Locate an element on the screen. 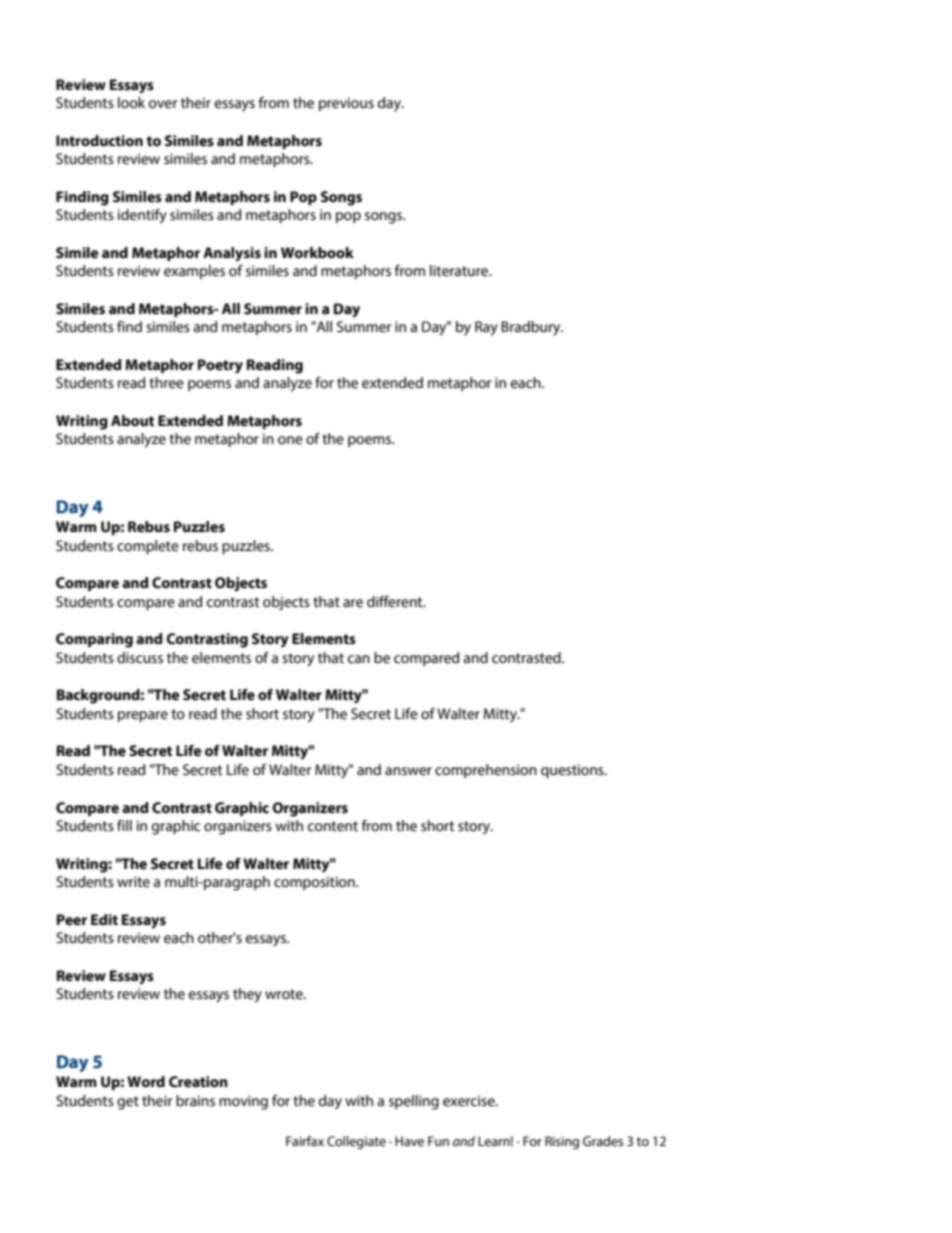  Collegiate is located at coordinates (356, 1142).
